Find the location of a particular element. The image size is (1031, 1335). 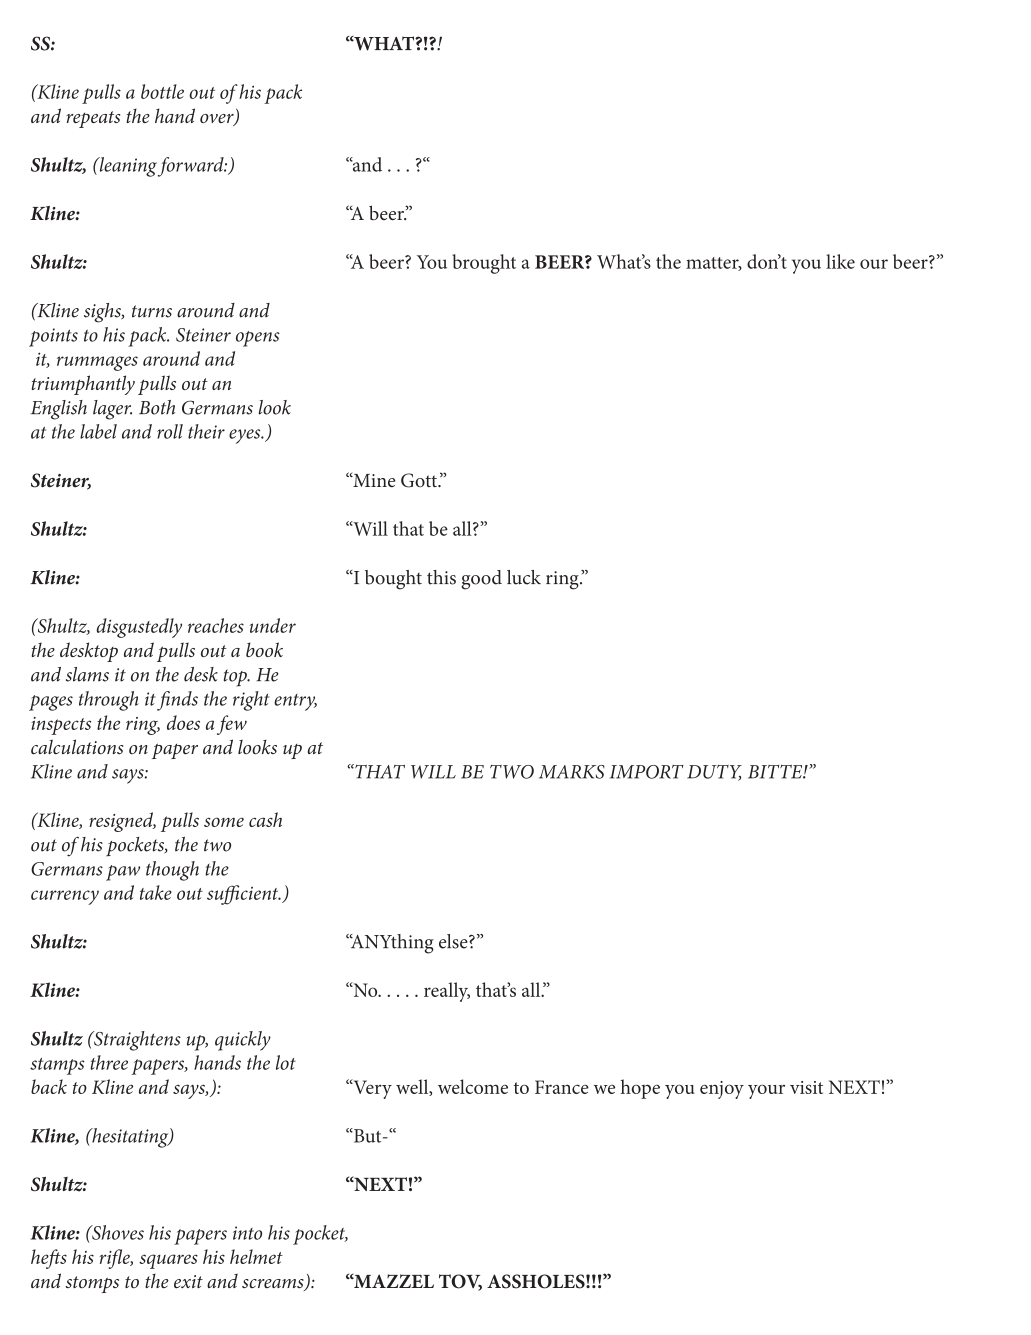

like is located at coordinates (840, 261).
